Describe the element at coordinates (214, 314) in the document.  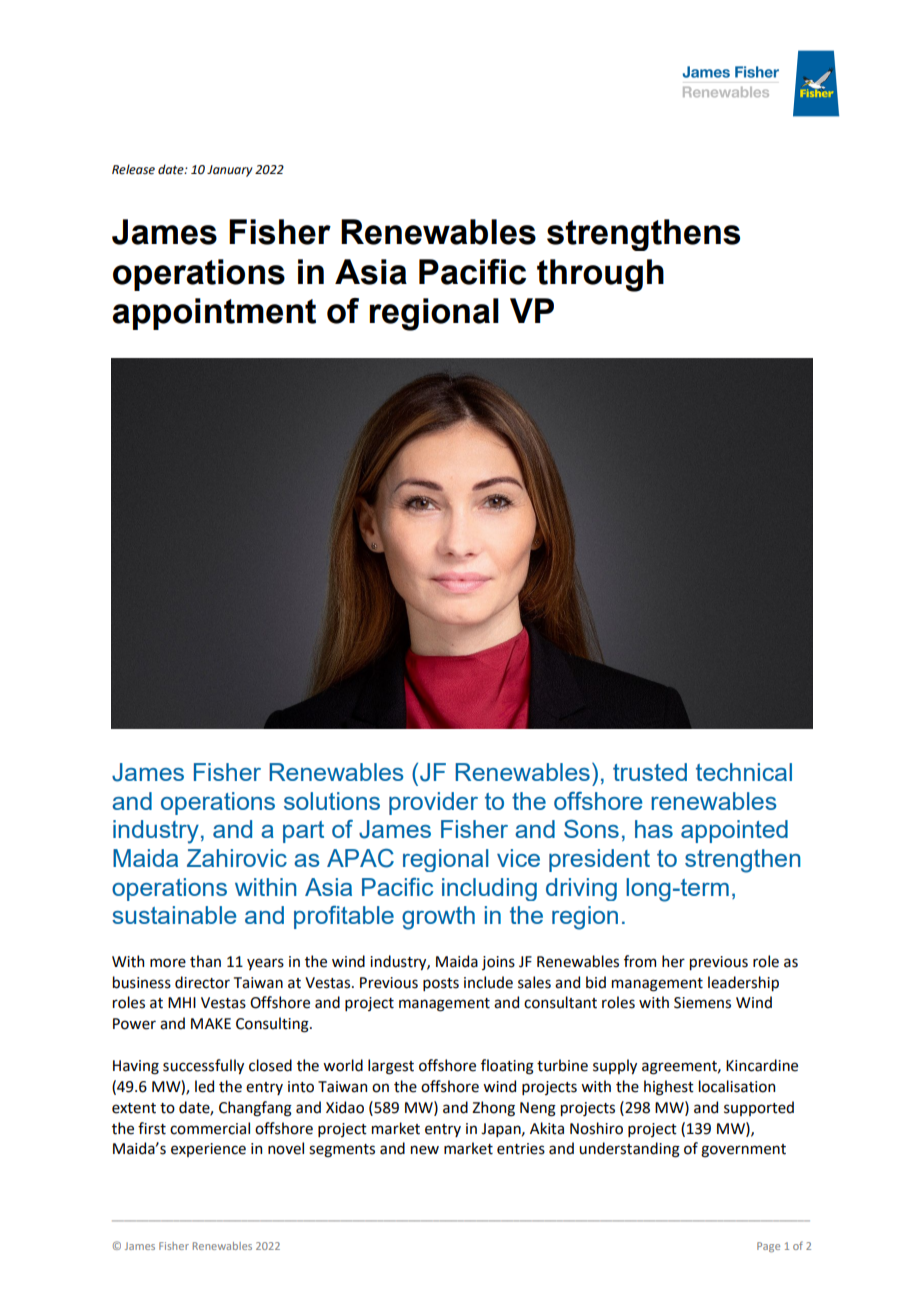
I see `appointment` at that location.
